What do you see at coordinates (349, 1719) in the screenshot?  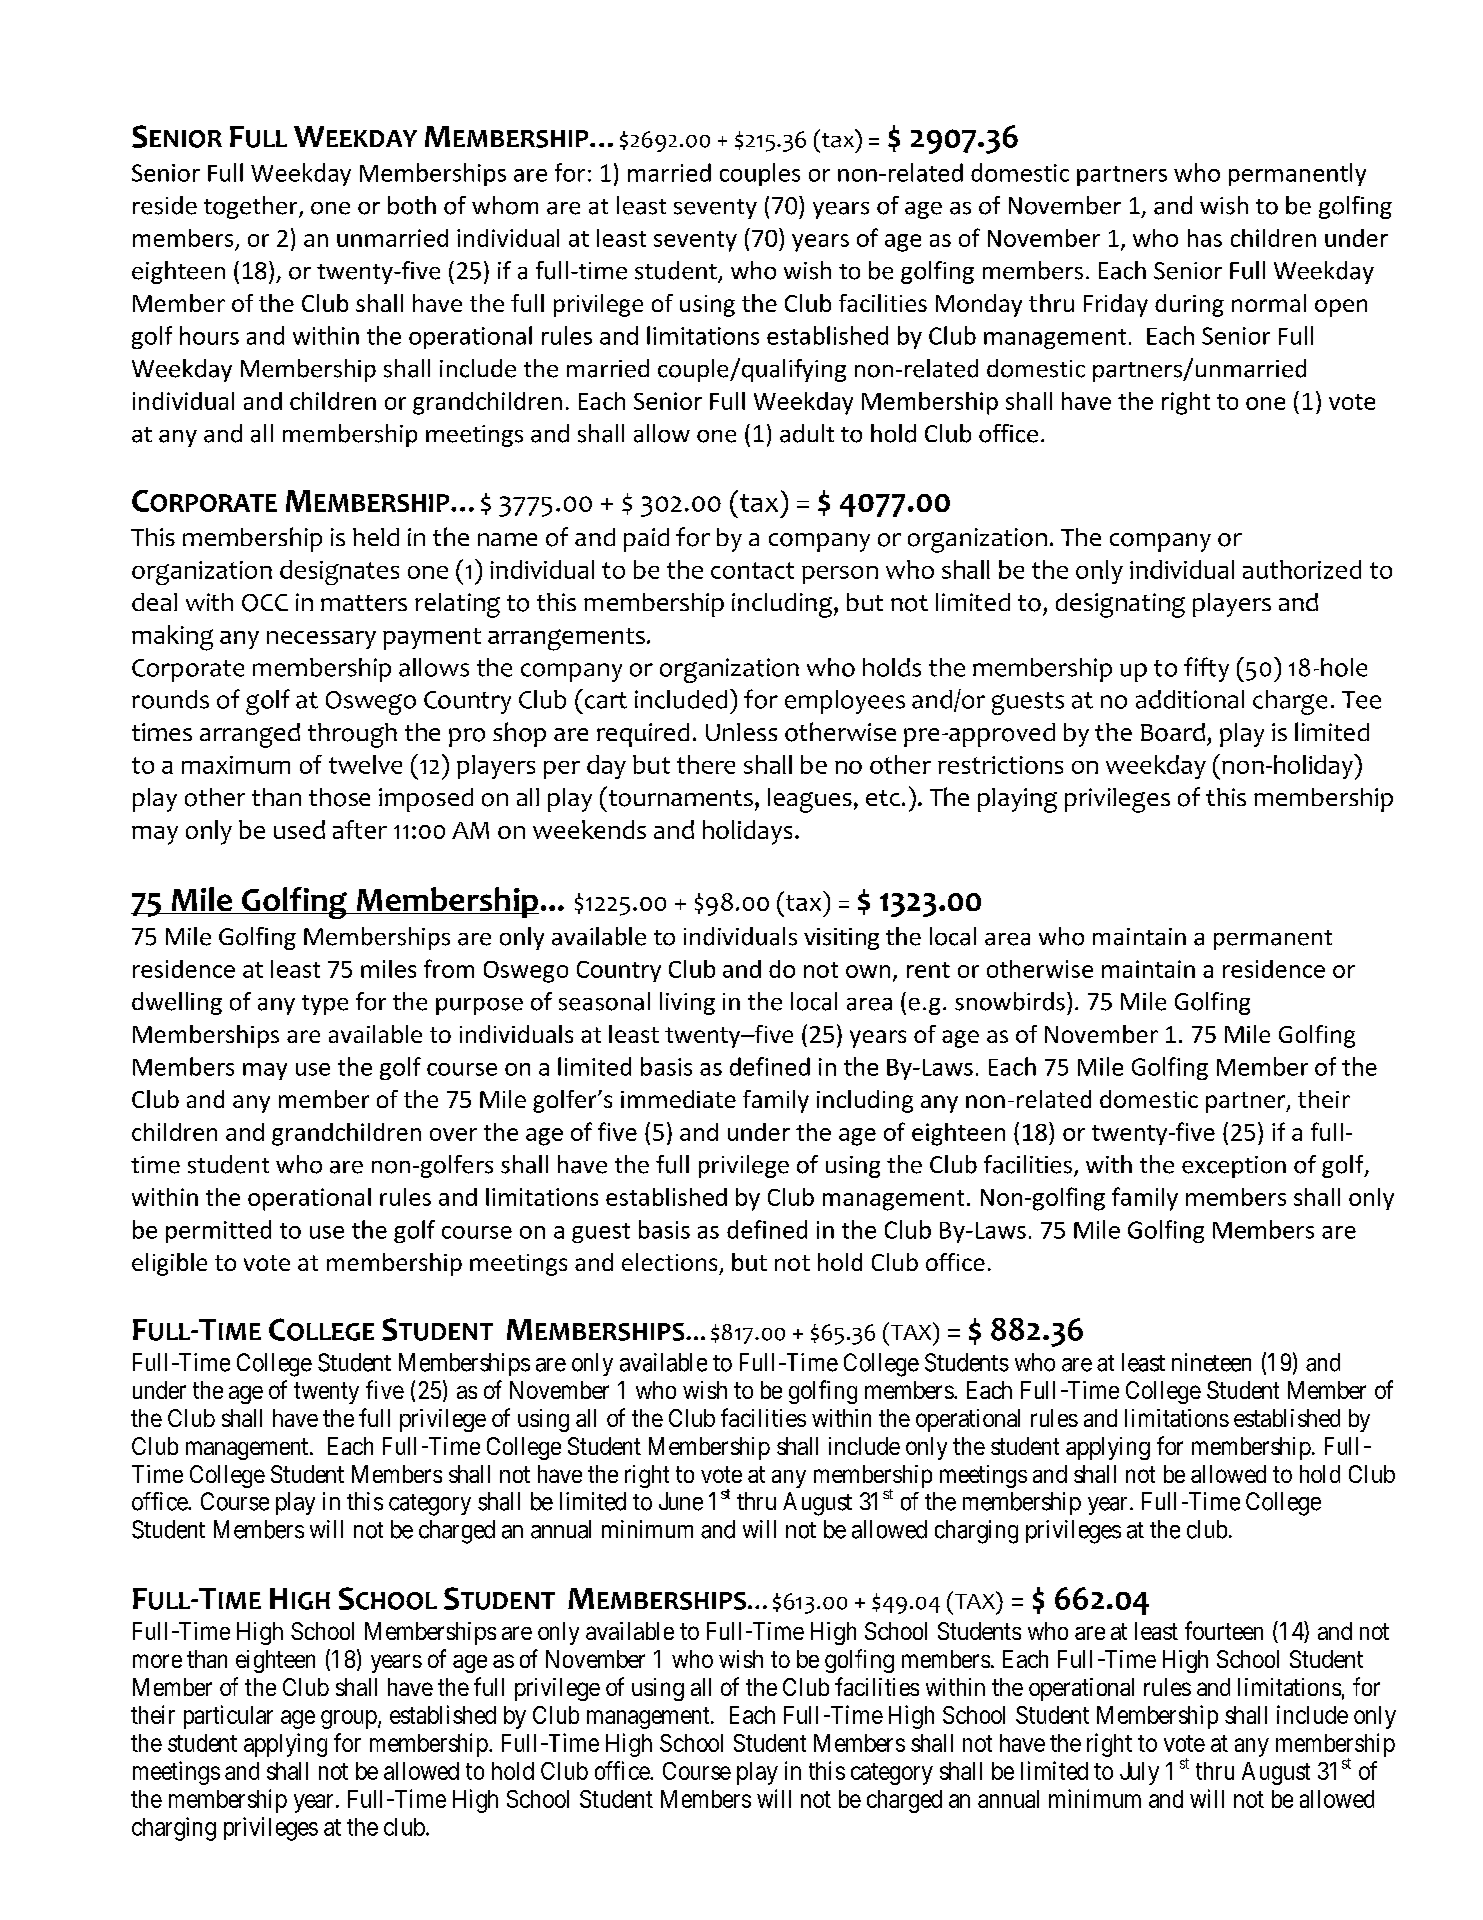 I see `group` at bounding box center [349, 1719].
